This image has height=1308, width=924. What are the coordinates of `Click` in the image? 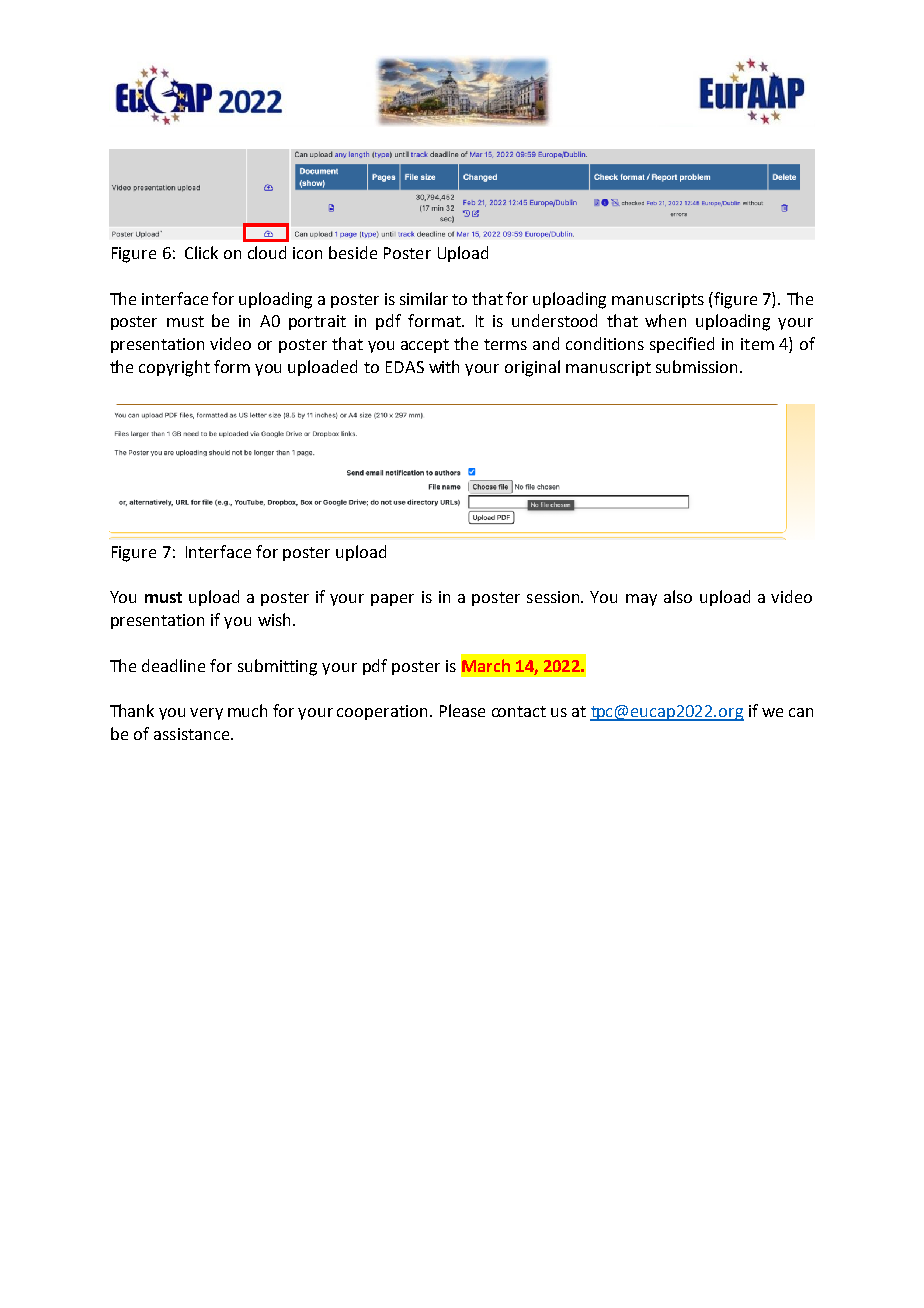 It's located at (201, 252).
